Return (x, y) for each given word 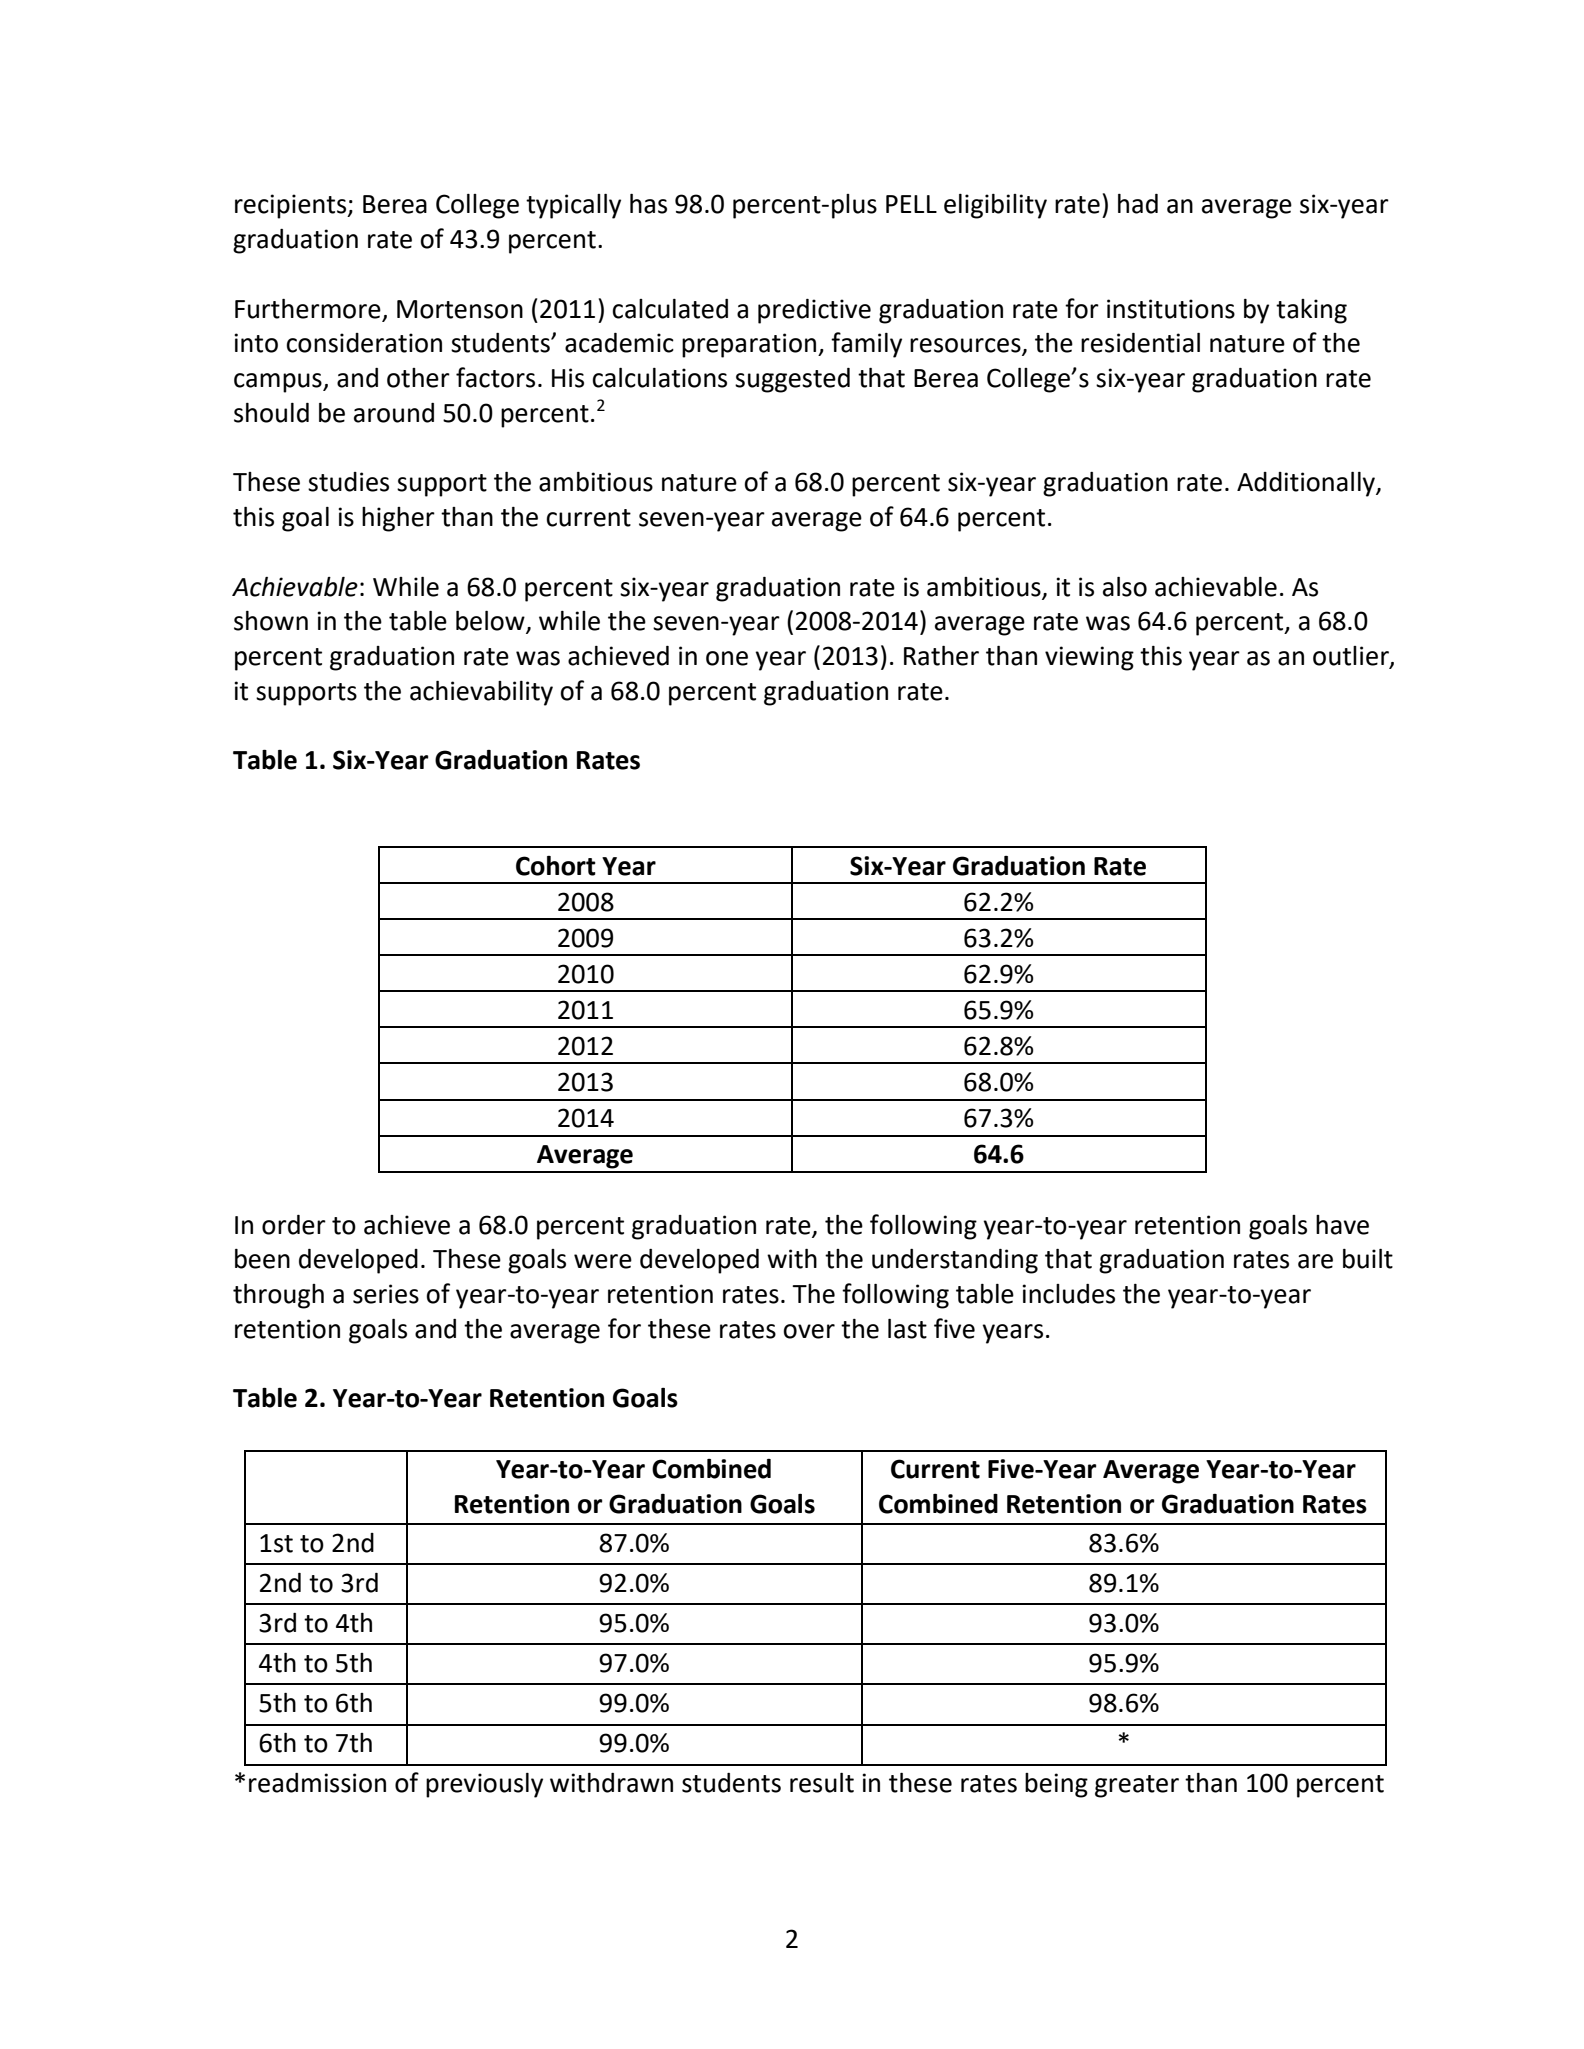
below (491, 622)
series (386, 1294)
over (809, 1331)
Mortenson (460, 309)
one (727, 658)
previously (484, 1785)
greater (1137, 1786)
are (1315, 1261)
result (822, 1783)
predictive (814, 311)
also (1125, 587)
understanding (955, 1261)
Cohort (556, 866)
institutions (1171, 309)
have (1342, 1225)
